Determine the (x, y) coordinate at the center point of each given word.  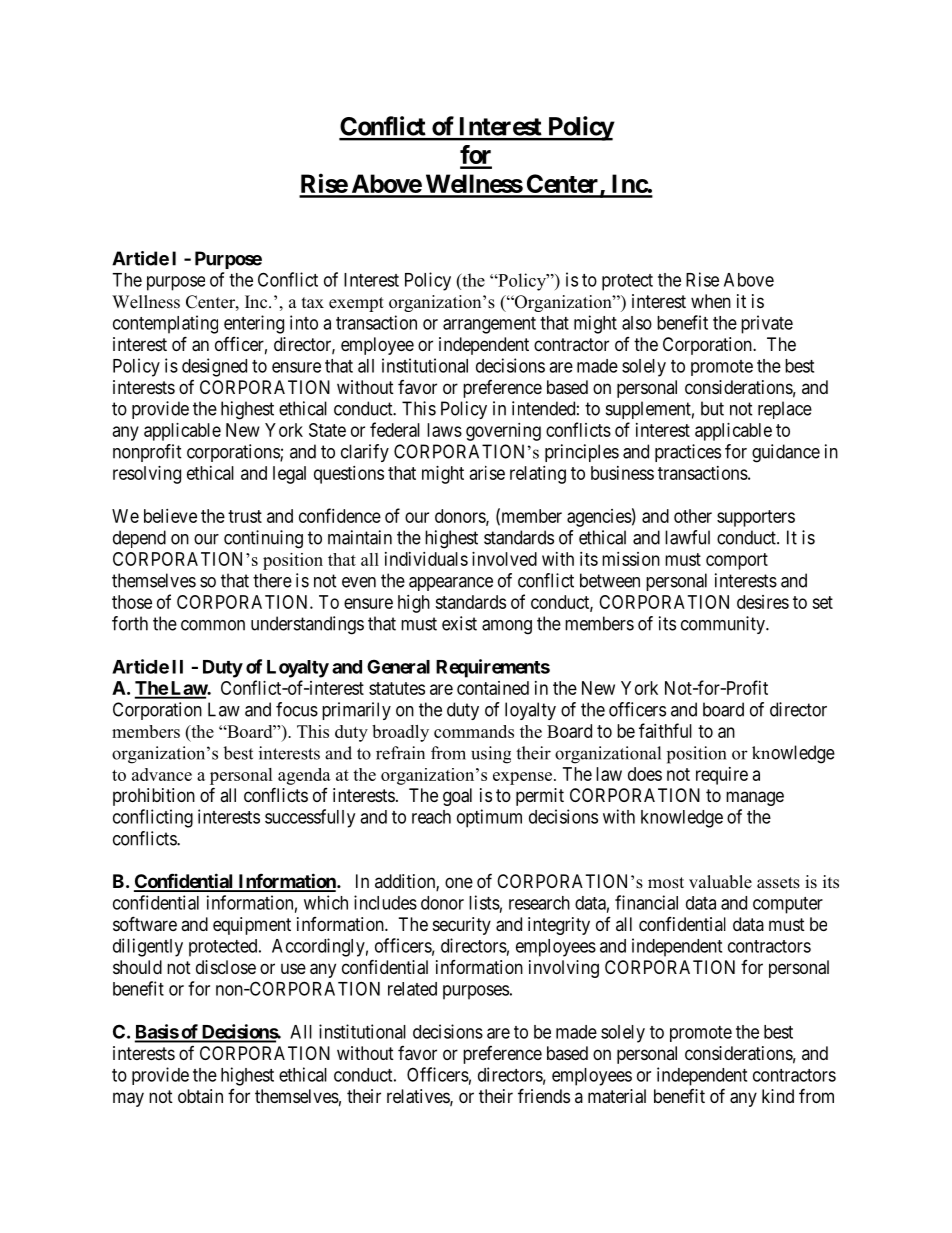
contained (493, 688)
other (693, 516)
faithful (665, 730)
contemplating (165, 324)
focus (297, 709)
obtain (200, 1096)
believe (170, 516)
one (459, 882)
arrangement (489, 325)
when (711, 301)
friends (544, 1095)
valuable (720, 882)
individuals (426, 559)
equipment (252, 926)
